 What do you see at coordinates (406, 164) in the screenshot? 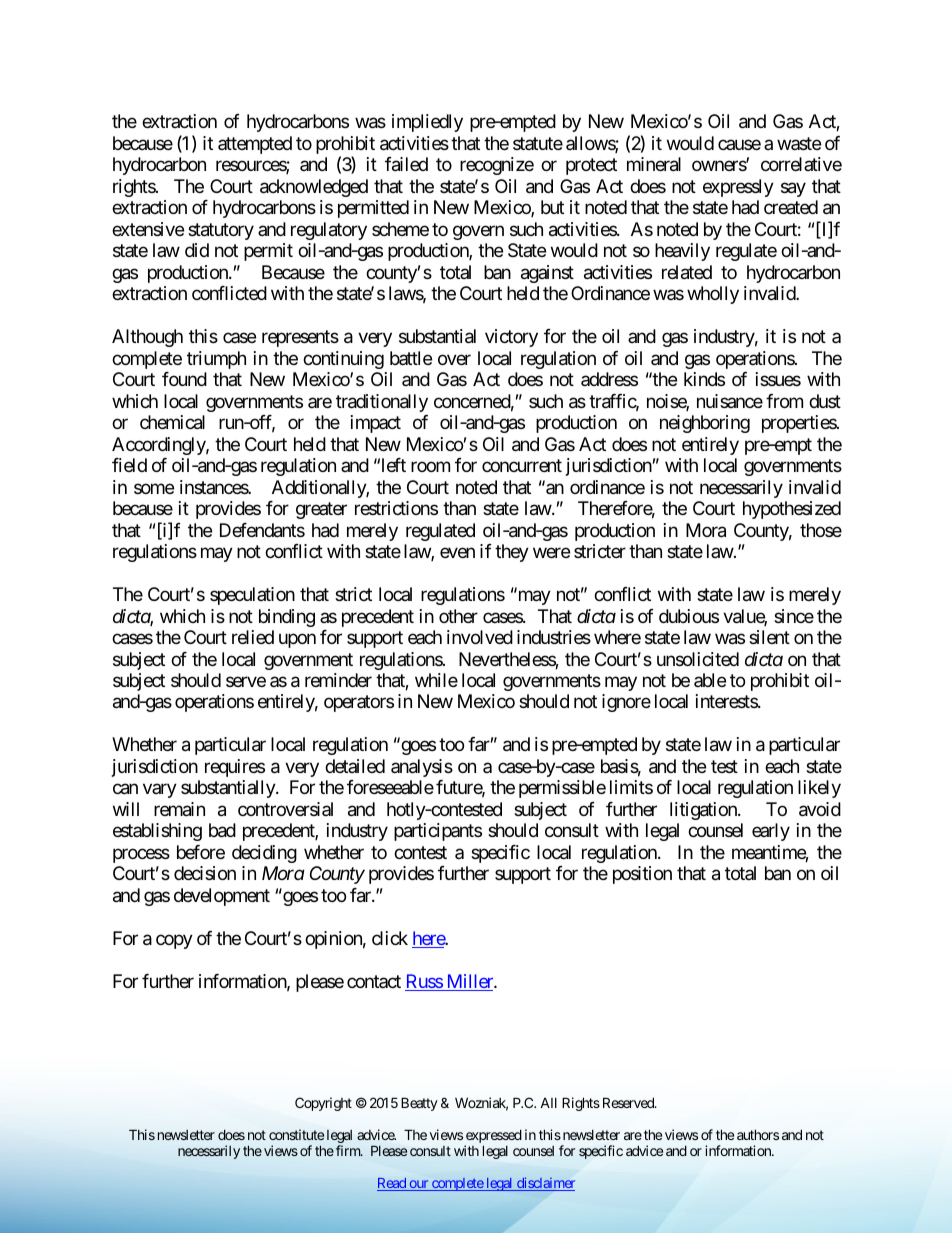
I see `failed` at bounding box center [406, 164].
